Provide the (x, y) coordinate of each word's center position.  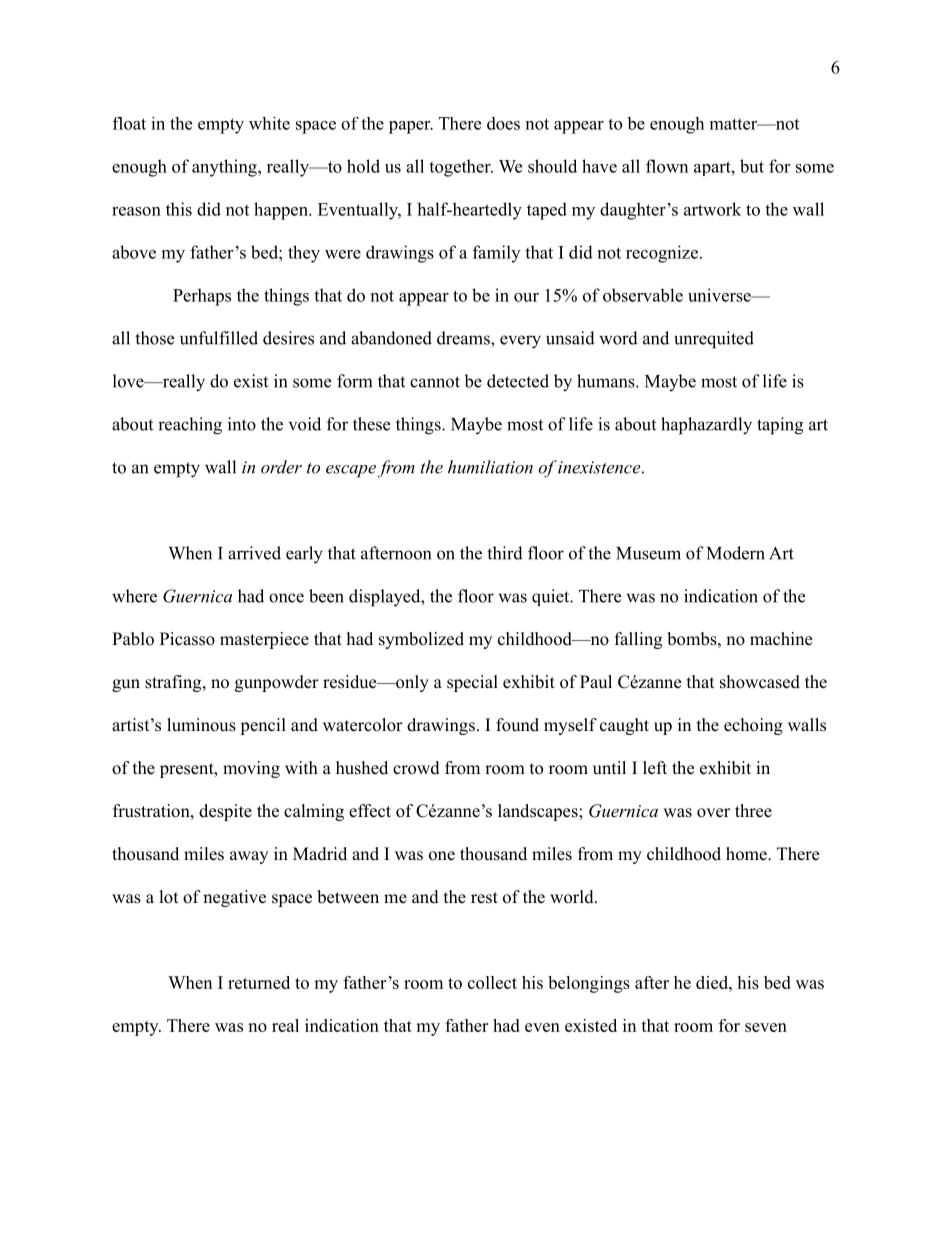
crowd (416, 768)
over (713, 813)
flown (667, 166)
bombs (692, 639)
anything (225, 168)
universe (720, 295)
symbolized (421, 640)
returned (259, 982)
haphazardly (706, 426)
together (461, 168)
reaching (190, 426)
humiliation (490, 467)
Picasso (187, 639)
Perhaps (202, 297)
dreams (464, 338)
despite (225, 812)
